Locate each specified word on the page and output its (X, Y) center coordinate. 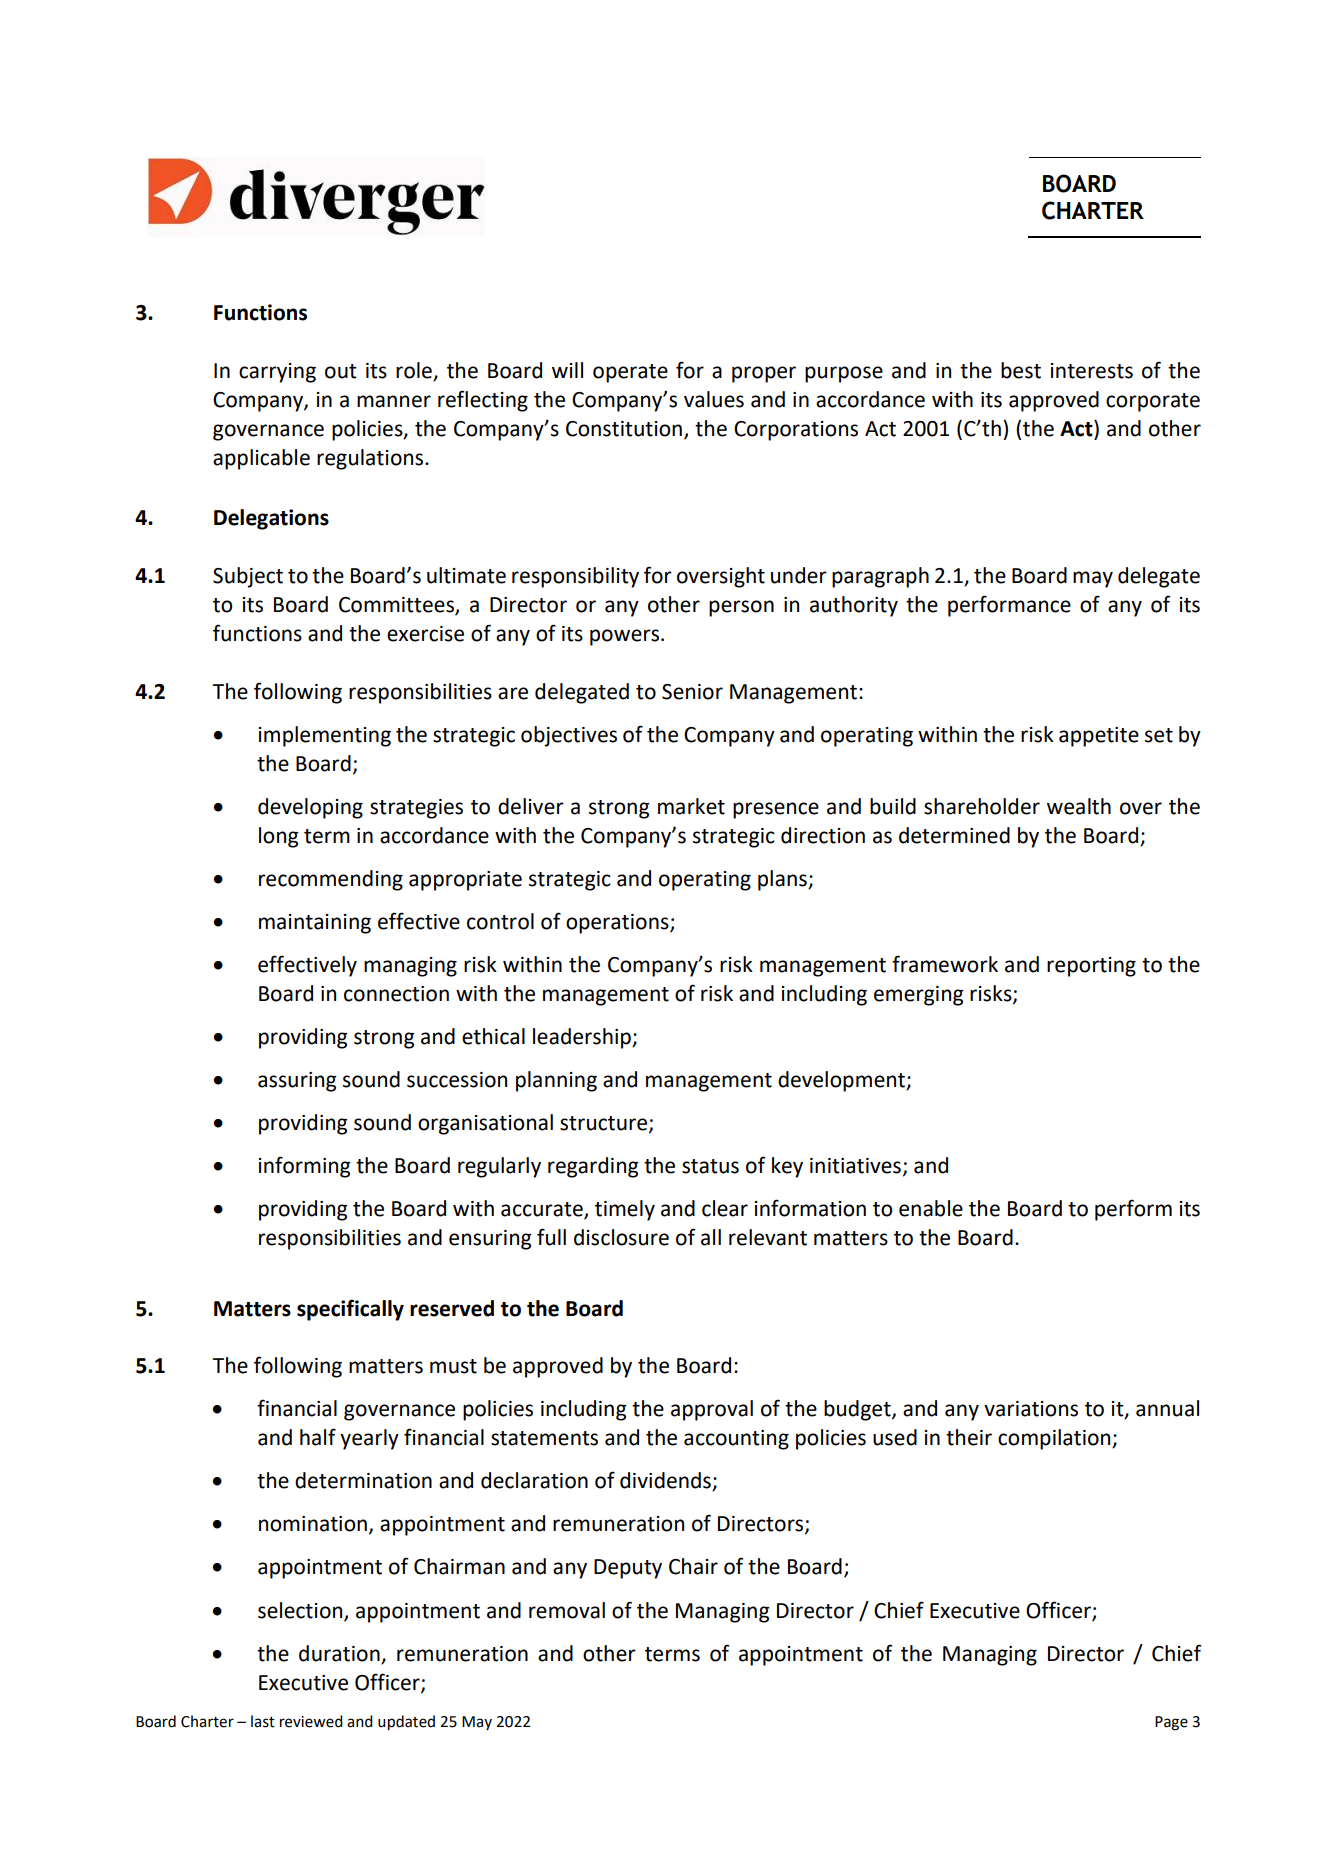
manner (394, 401)
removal (567, 1610)
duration (339, 1653)
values (714, 399)
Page (1171, 1723)
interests (1092, 371)
